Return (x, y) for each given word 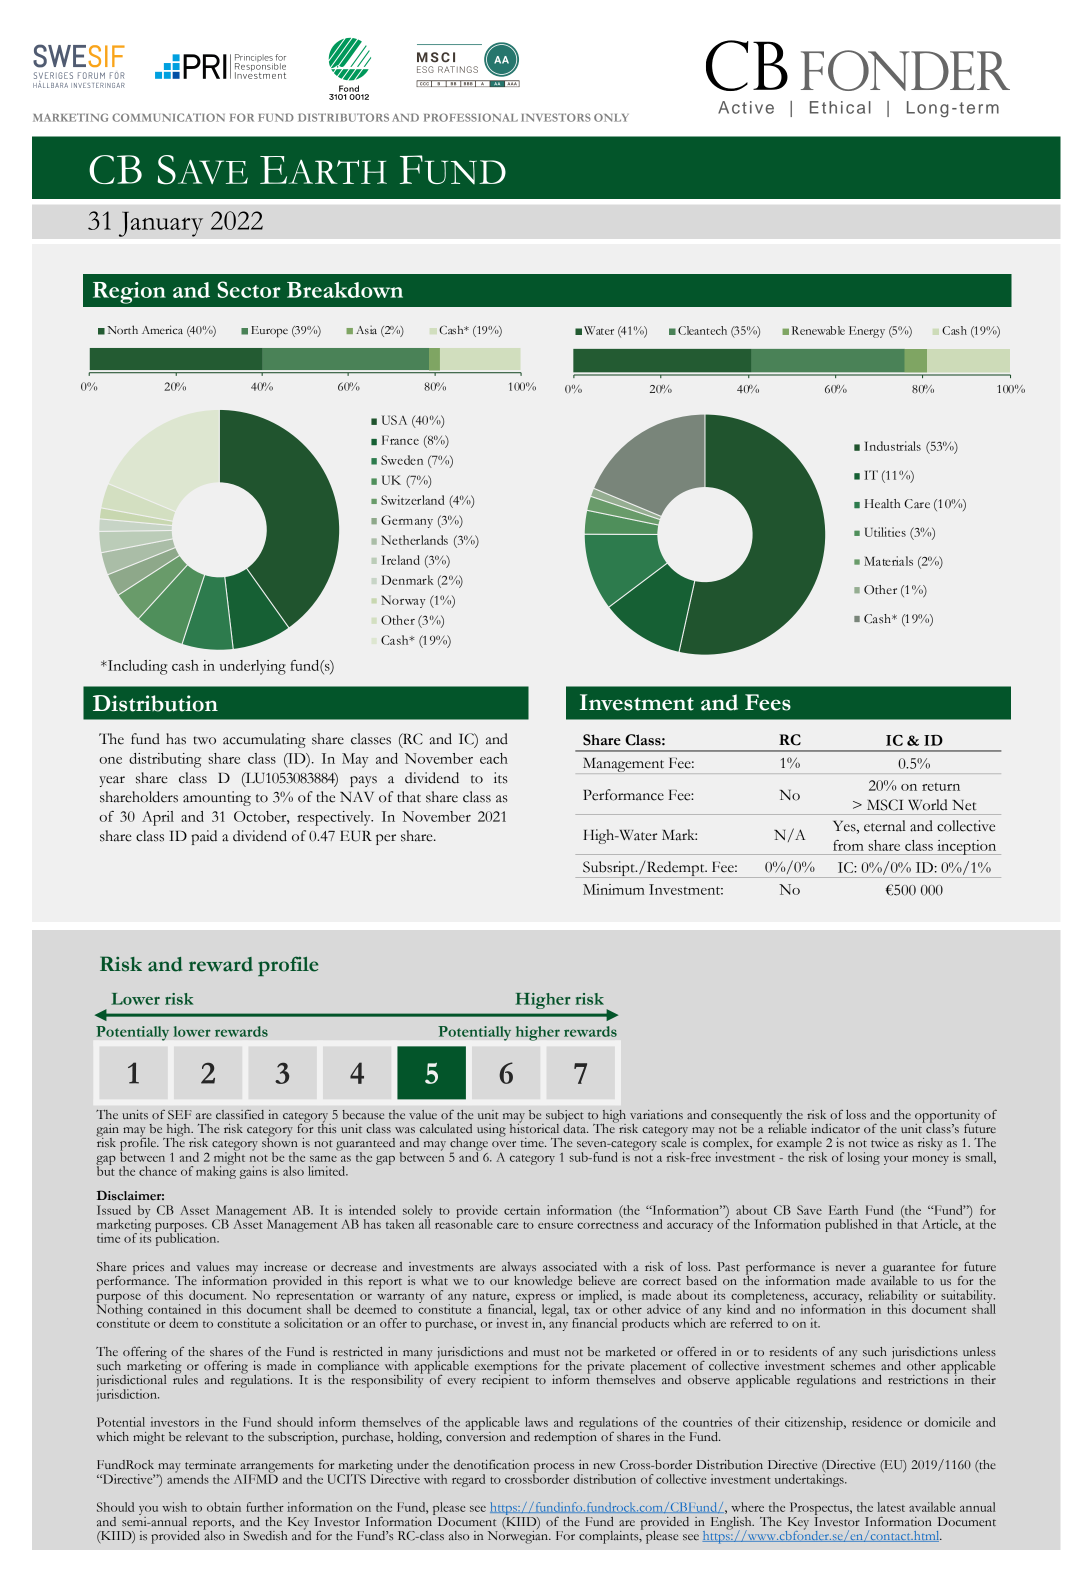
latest (891, 1507)
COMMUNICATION (168, 117)
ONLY (611, 117)
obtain (224, 1507)
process (553, 1469)
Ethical (840, 107)
